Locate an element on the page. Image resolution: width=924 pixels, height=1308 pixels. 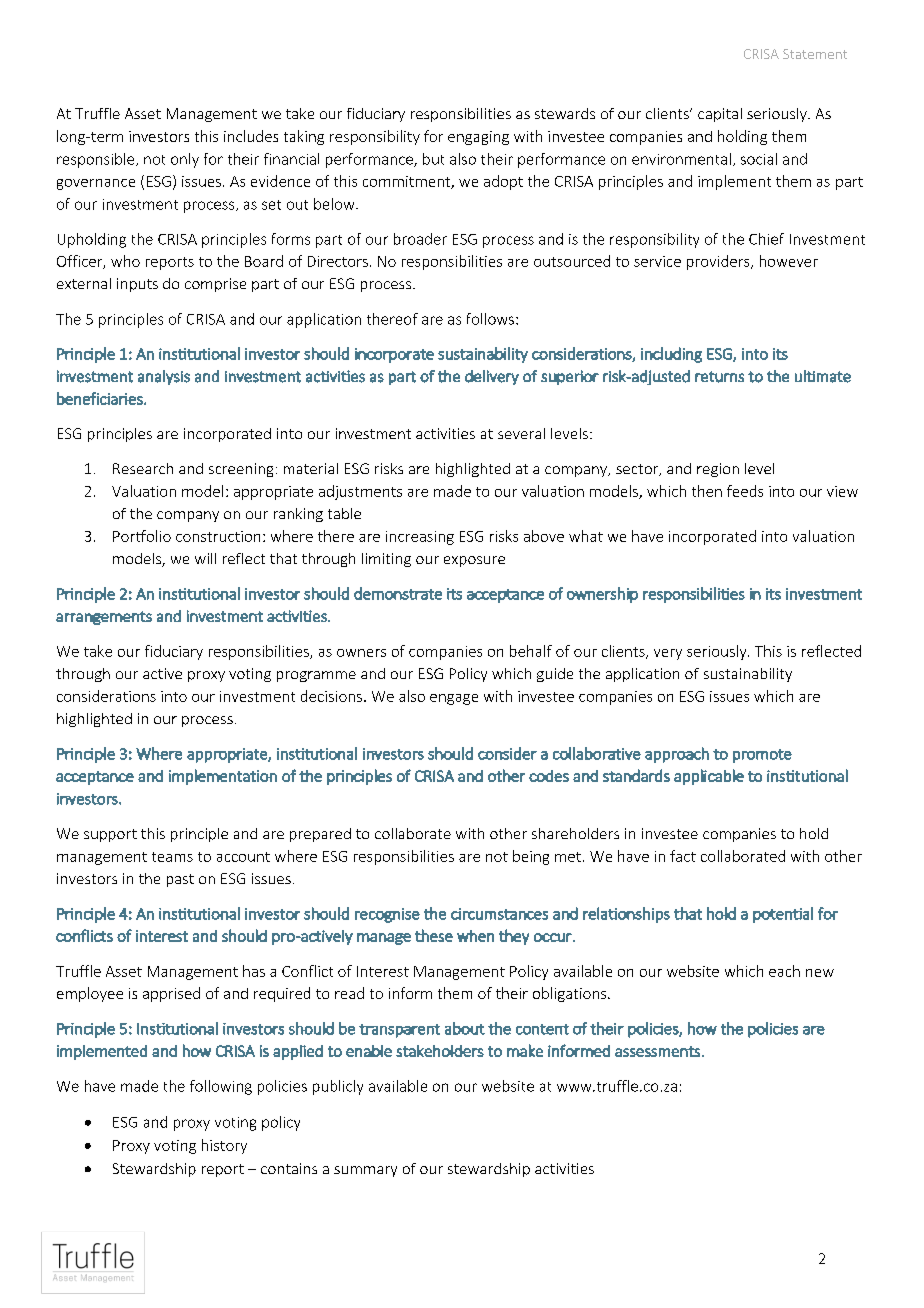
past is located at coordinates (180, 880).
